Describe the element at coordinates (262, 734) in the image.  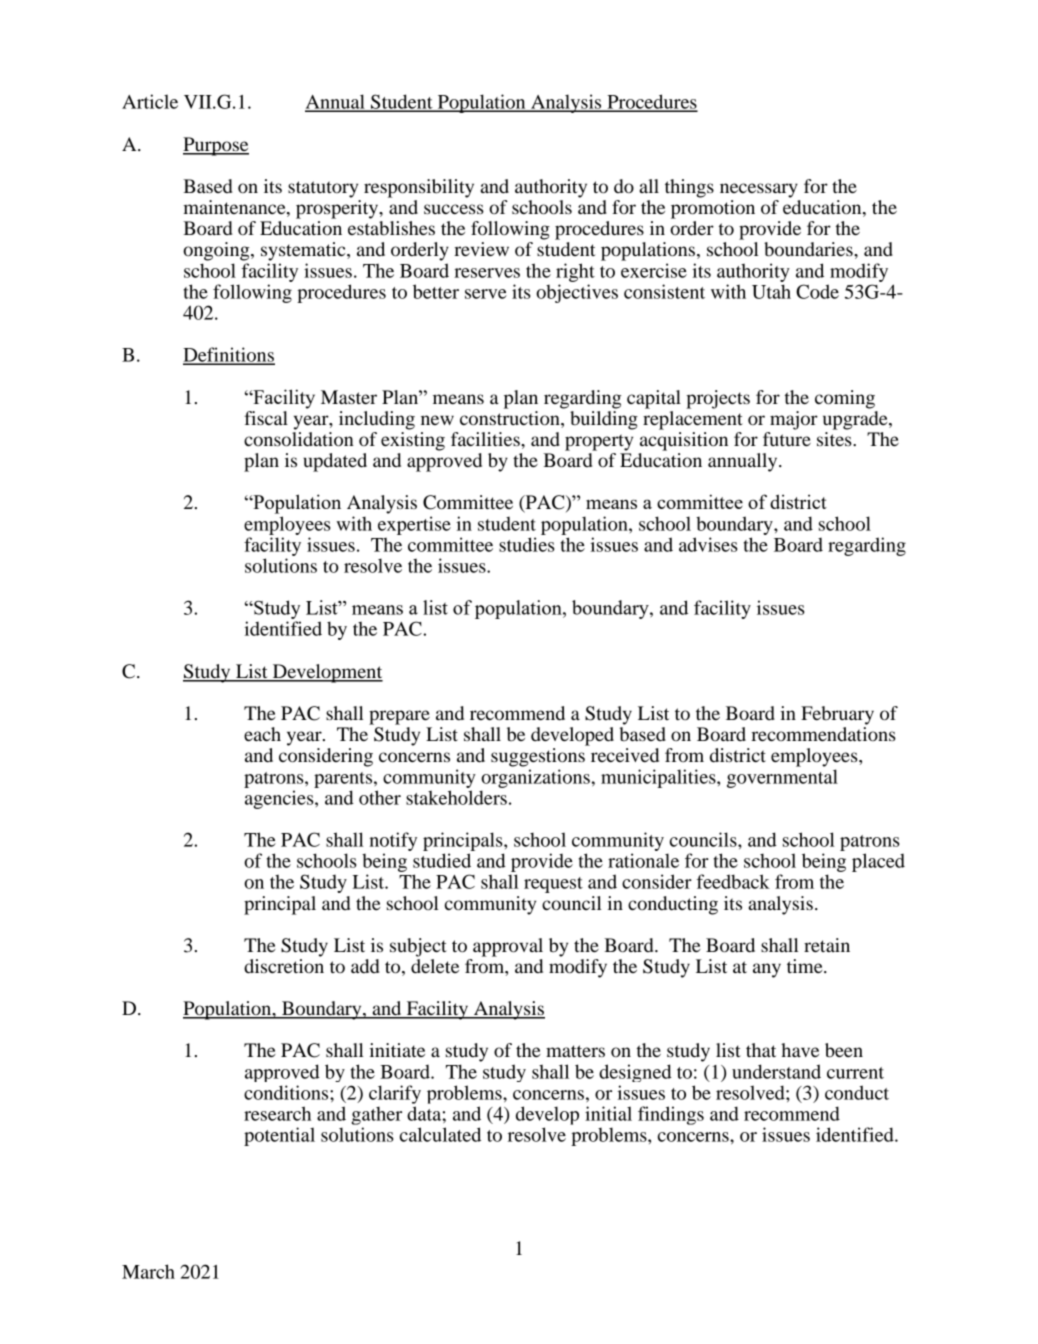
I see `each` at that location.
